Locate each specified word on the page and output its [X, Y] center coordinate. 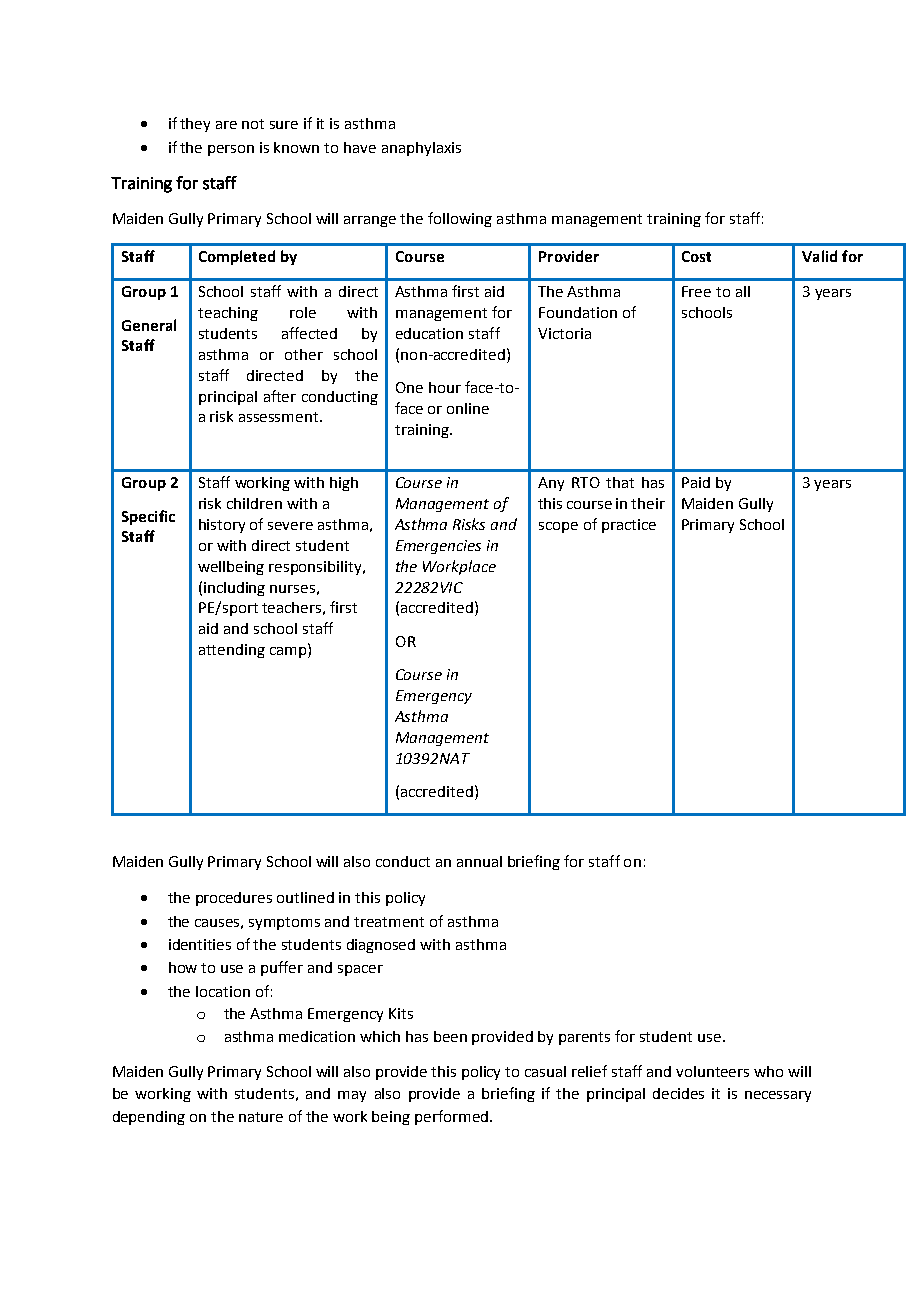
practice [629, 526]
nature [261, 1117]
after [280, 396]
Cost [696, 256]
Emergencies [438, 547]
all [743, 291]
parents [584, 1038]
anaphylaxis [421, 149]
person [231, 150]
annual [479, 861]
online [468, 408]
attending [232, 651]
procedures [234, 899]
